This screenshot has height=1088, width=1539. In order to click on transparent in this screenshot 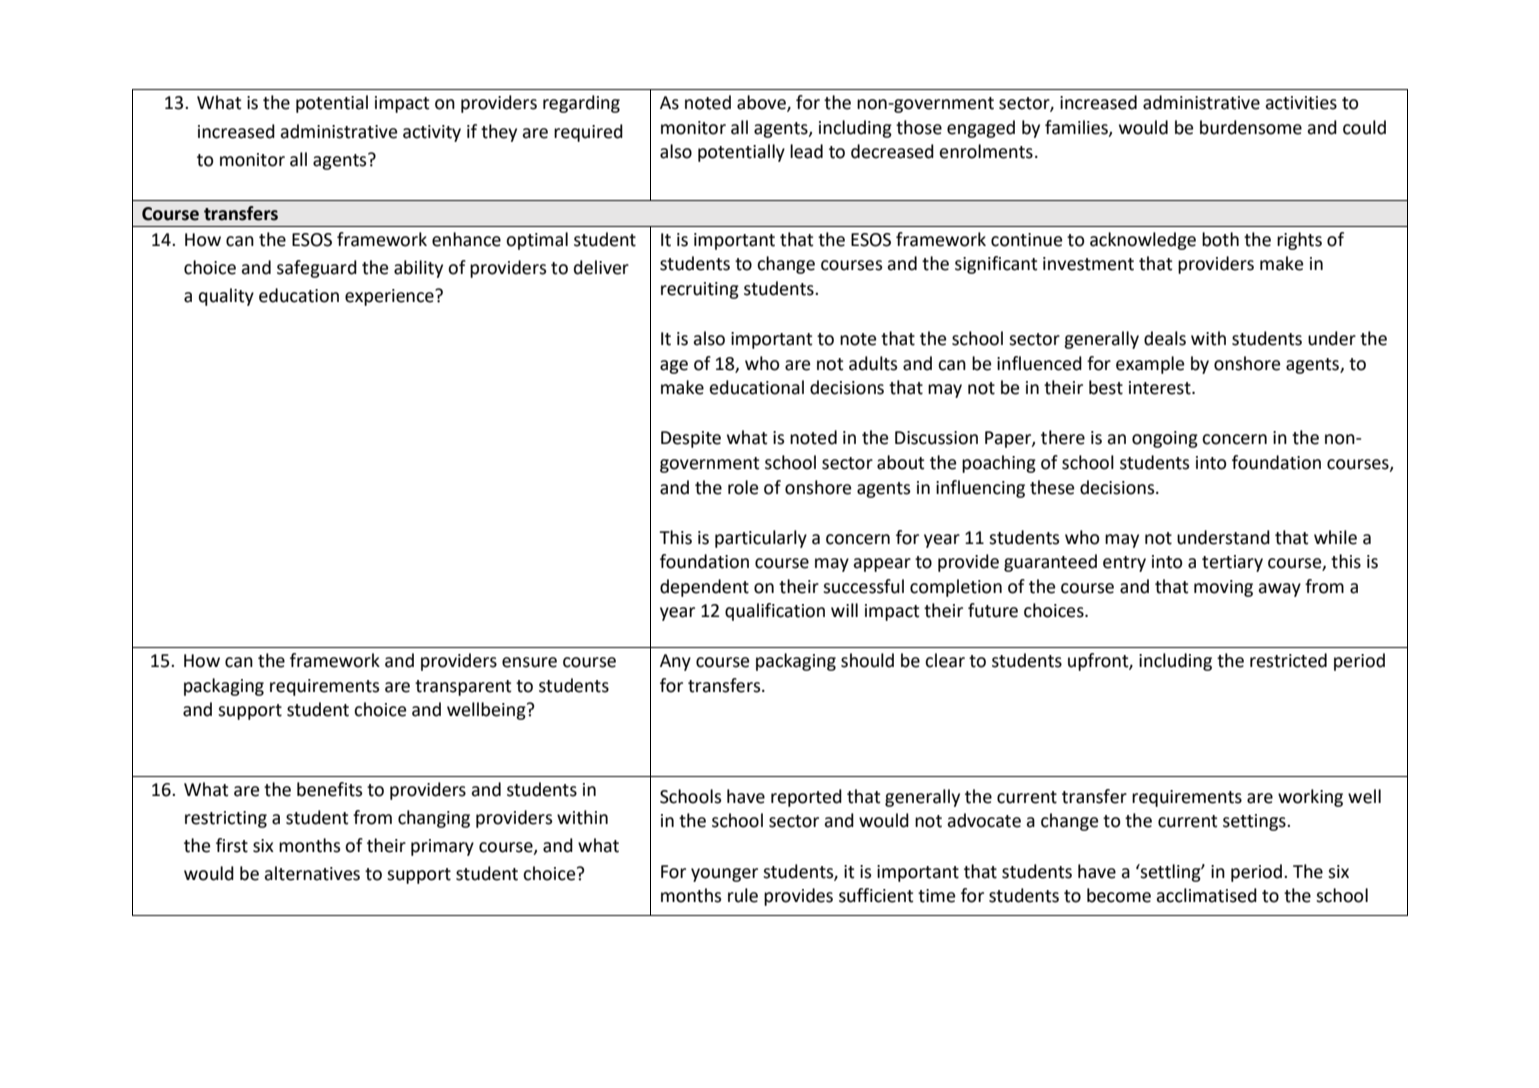, I will do `click(463, 688)`.
